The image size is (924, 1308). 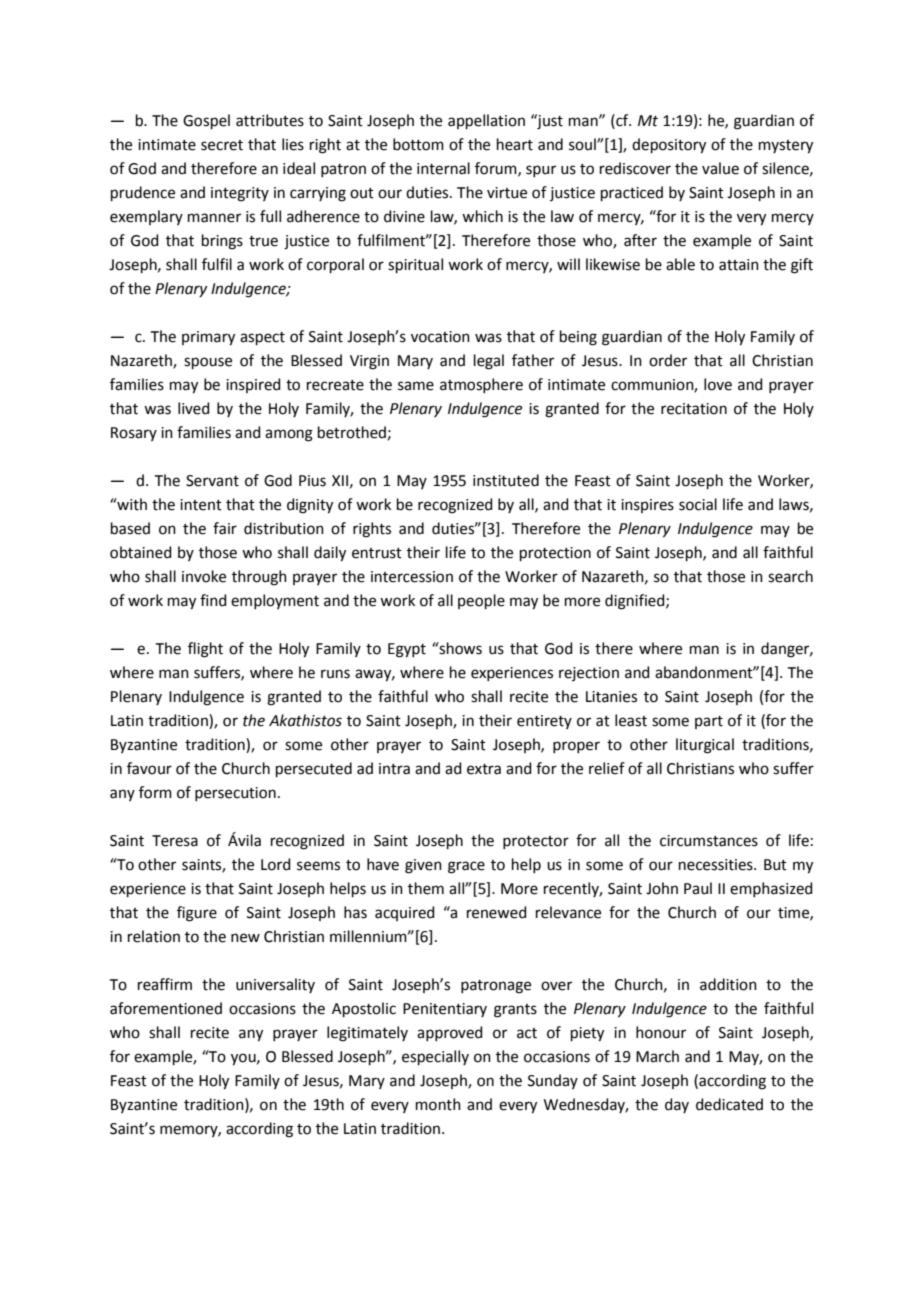 What do you see at coordinates (435, 1057) in the screenshot?
I see `especially` at bounding box center [435, 1057].
